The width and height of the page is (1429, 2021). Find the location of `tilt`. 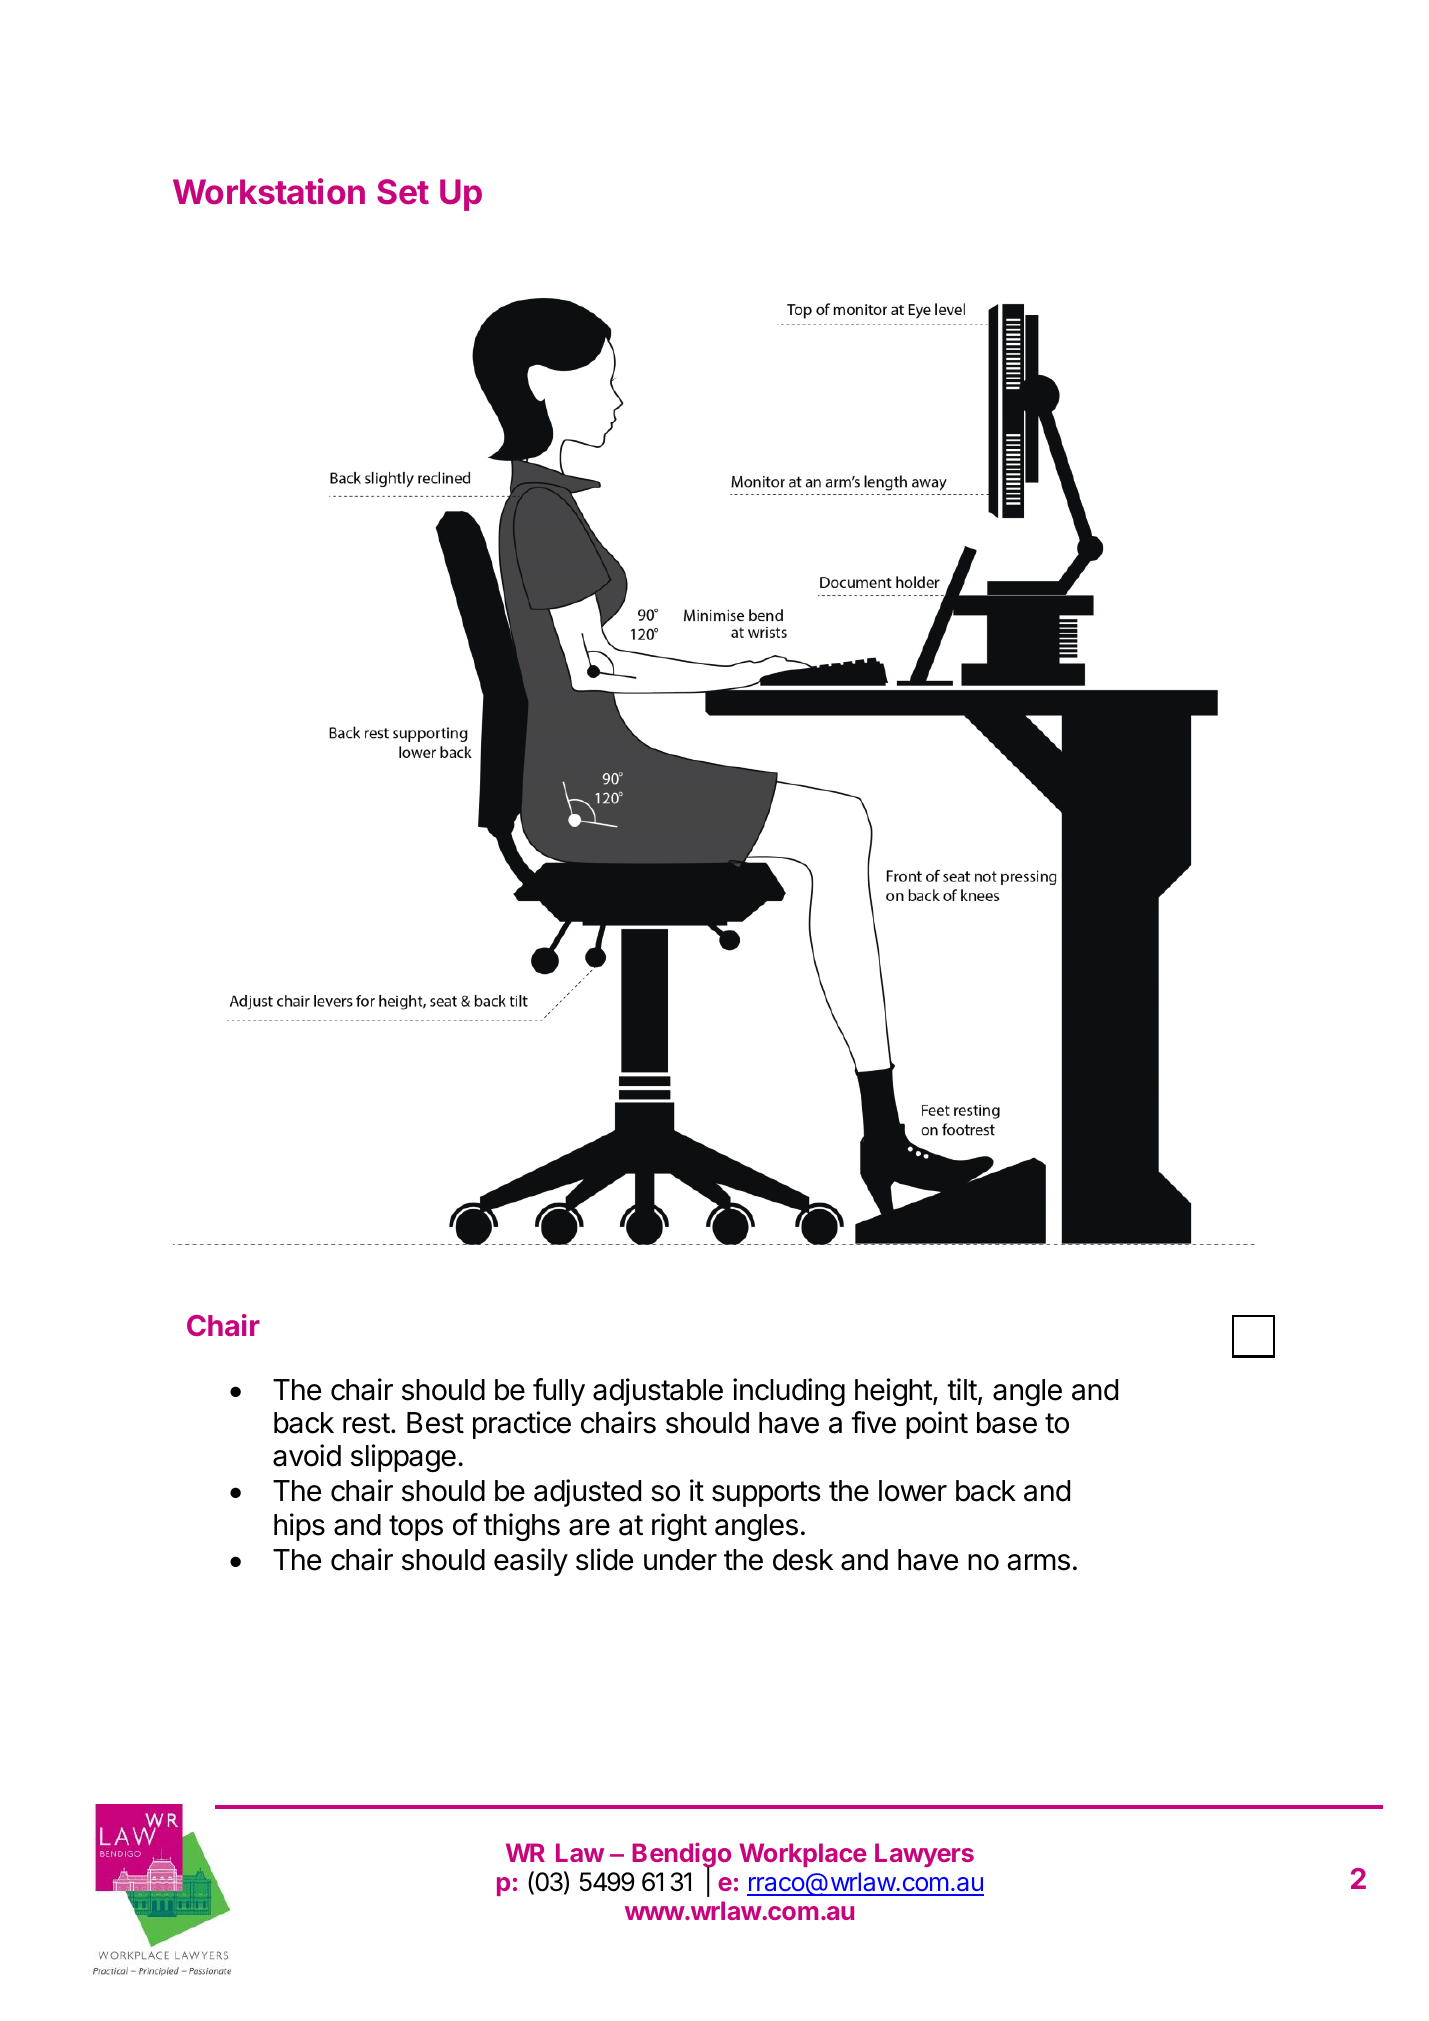

tilt is located at coordinates (962, 1389).
